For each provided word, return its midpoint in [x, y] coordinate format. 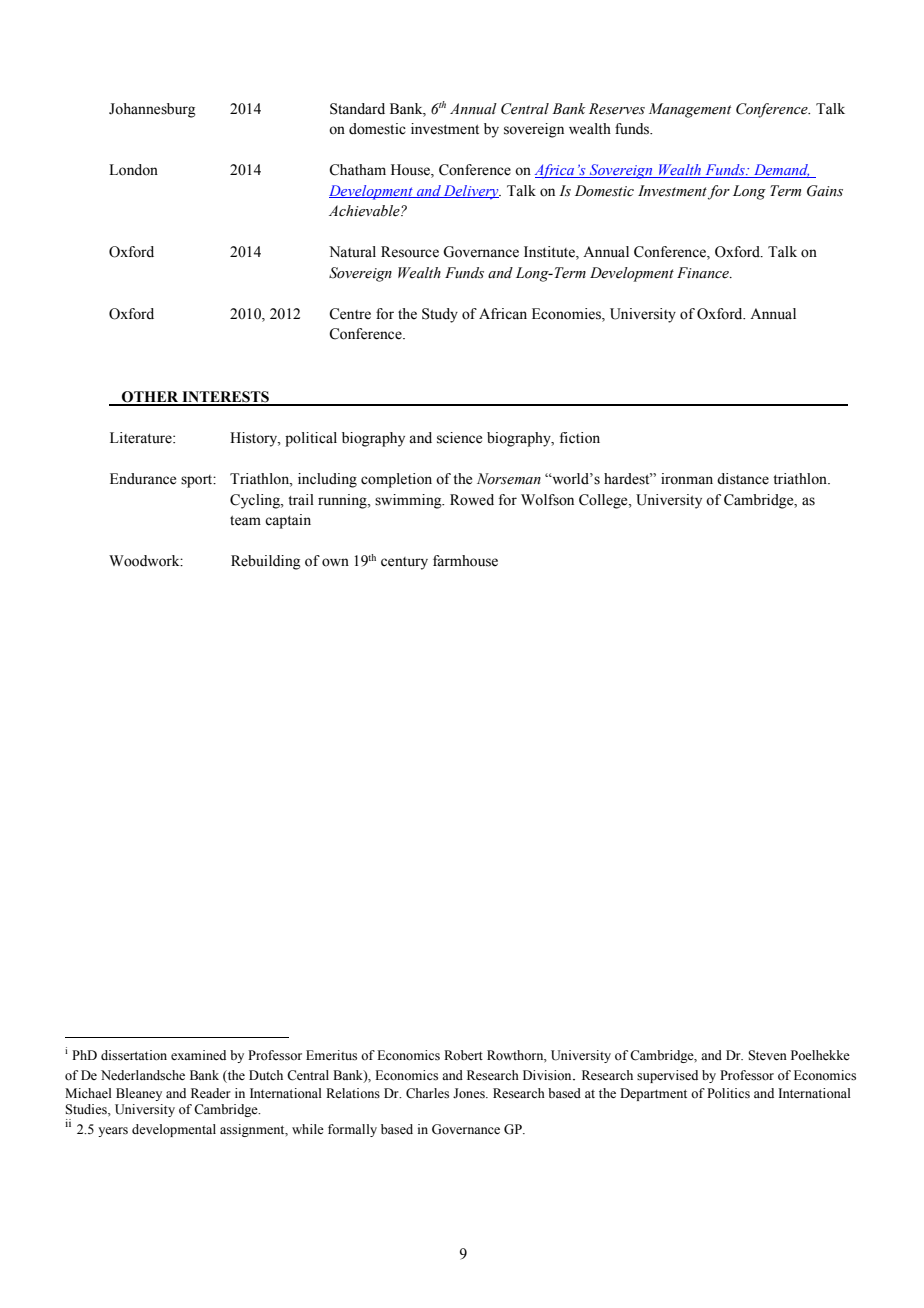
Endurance [143, 479]
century [404, 563]
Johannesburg [152, 110]
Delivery [471, 192]
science [459, 438]
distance [743, 479]
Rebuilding [266, 562]
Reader [211, 1093]
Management [690, 110]
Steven [767, 1055]
